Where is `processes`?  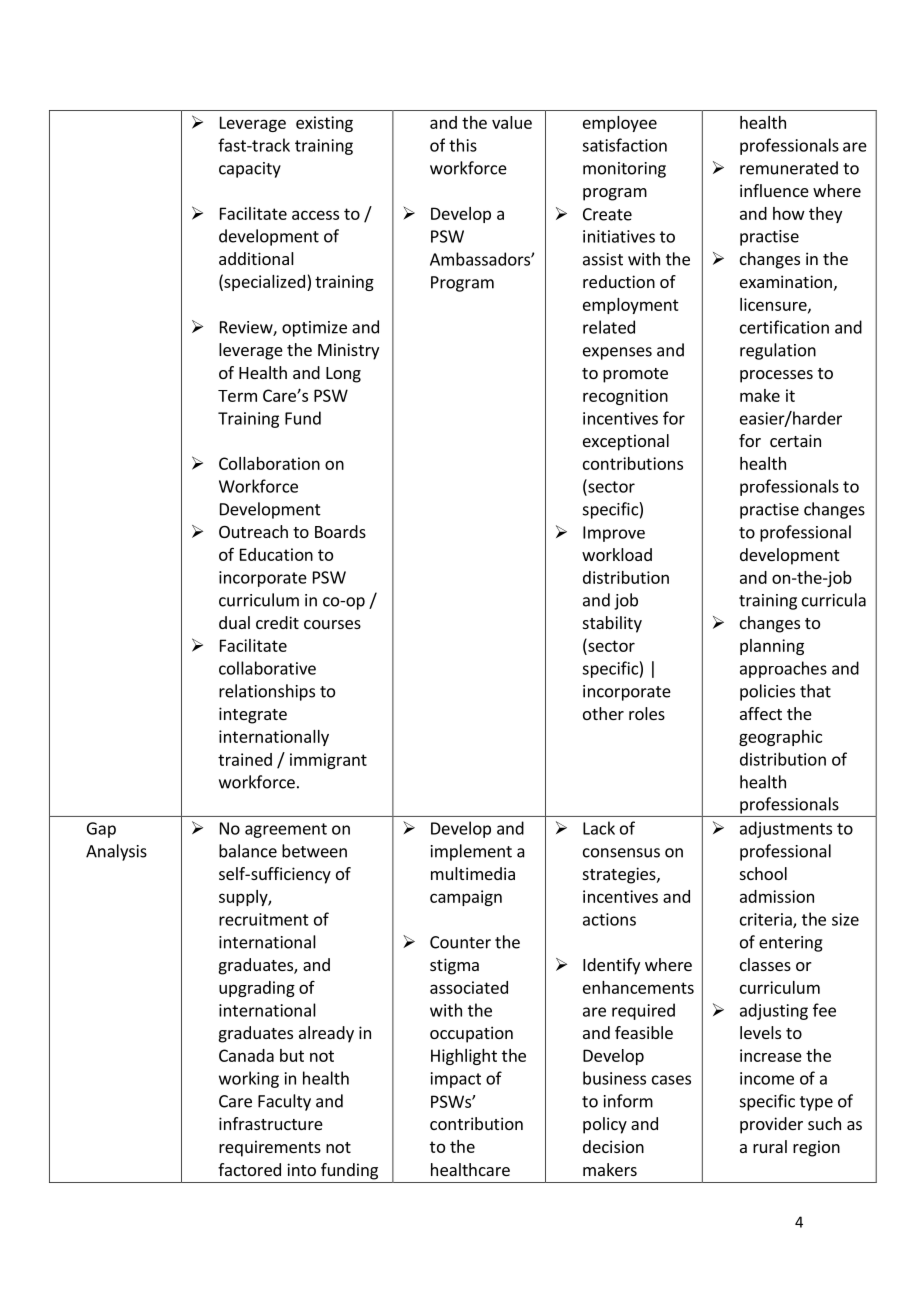 processes is located at coordinates (776, 376).
